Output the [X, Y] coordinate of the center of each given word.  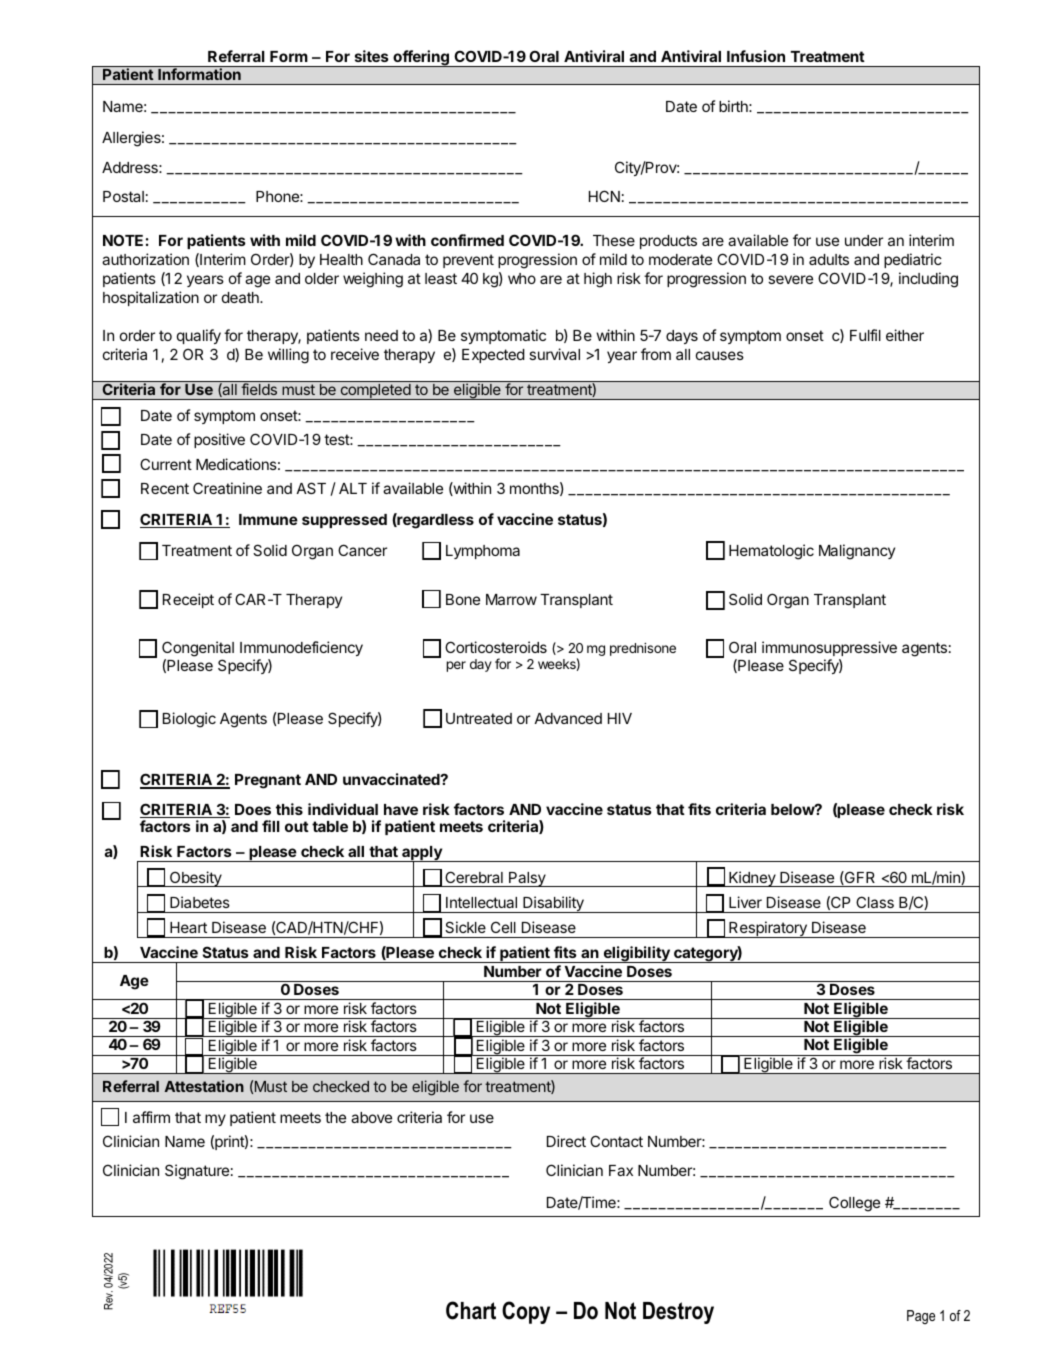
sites [372, 56]
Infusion [756, 56]
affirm [151, 1117]
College [854, 1204]
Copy [526, 1312]
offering [421, 58]
